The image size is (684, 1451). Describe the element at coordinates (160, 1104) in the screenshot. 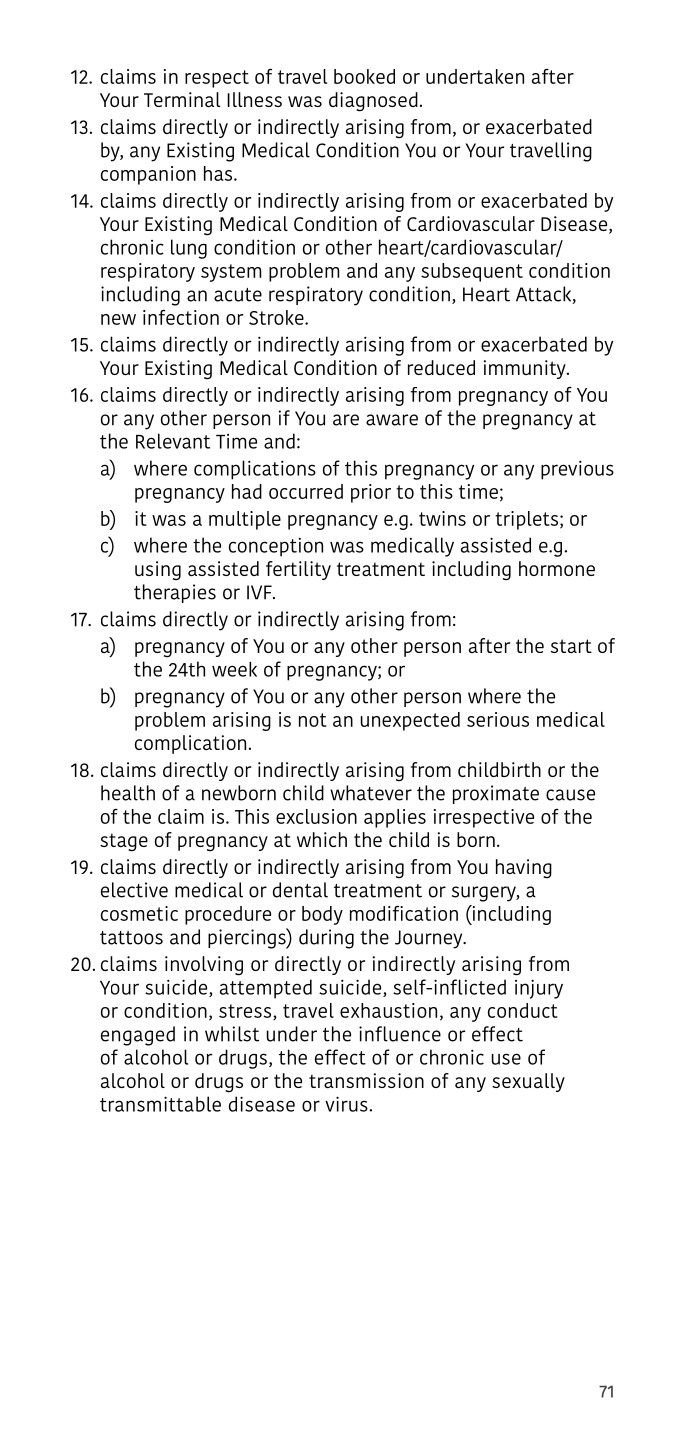

I see `transmittable` at that location.
